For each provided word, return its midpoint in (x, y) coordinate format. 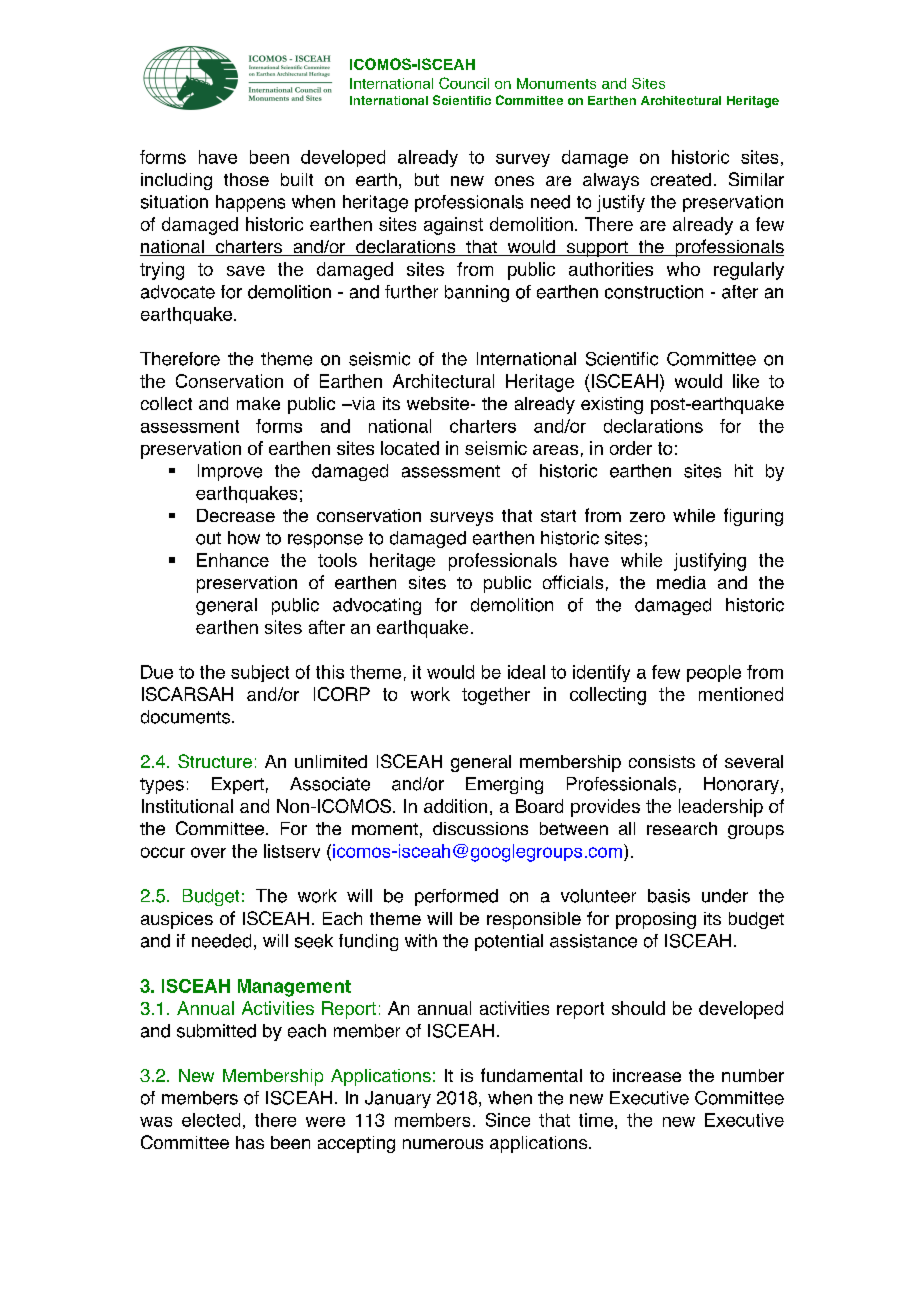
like (746, 381)
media (681, 582)
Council (464, 83)
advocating (377, 606)
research (682, 828)
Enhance (233, 560)
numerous (443, 1144)
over (208, 852)
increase (647, 1075)
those (246, 179)
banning (477, 293)
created (681, 179)
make (258, 403)
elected (211, 1120)
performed (456, 897)
